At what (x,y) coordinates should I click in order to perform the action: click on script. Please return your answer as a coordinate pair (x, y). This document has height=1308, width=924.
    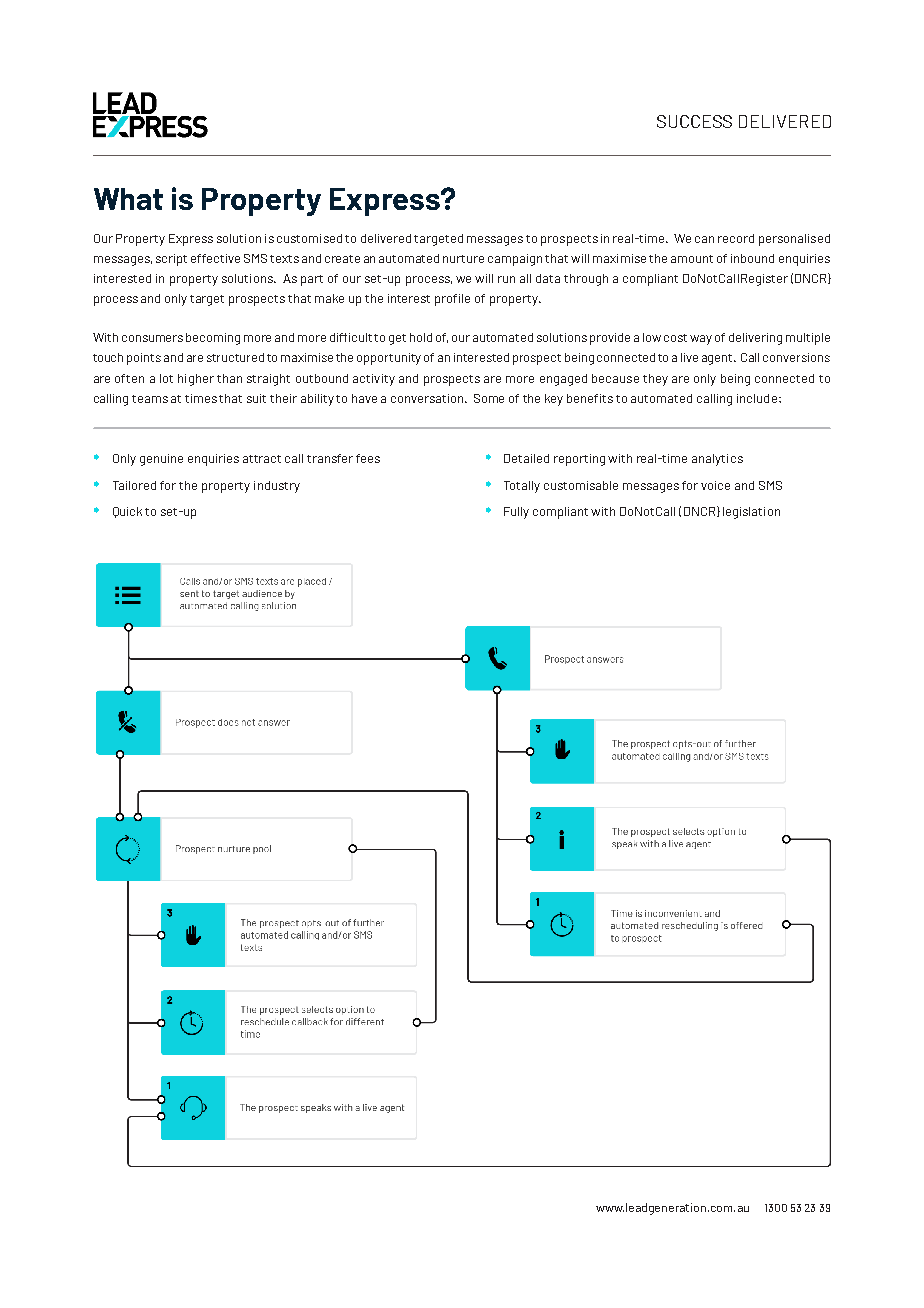
    Looking at the image, I should click on (171, 260).
